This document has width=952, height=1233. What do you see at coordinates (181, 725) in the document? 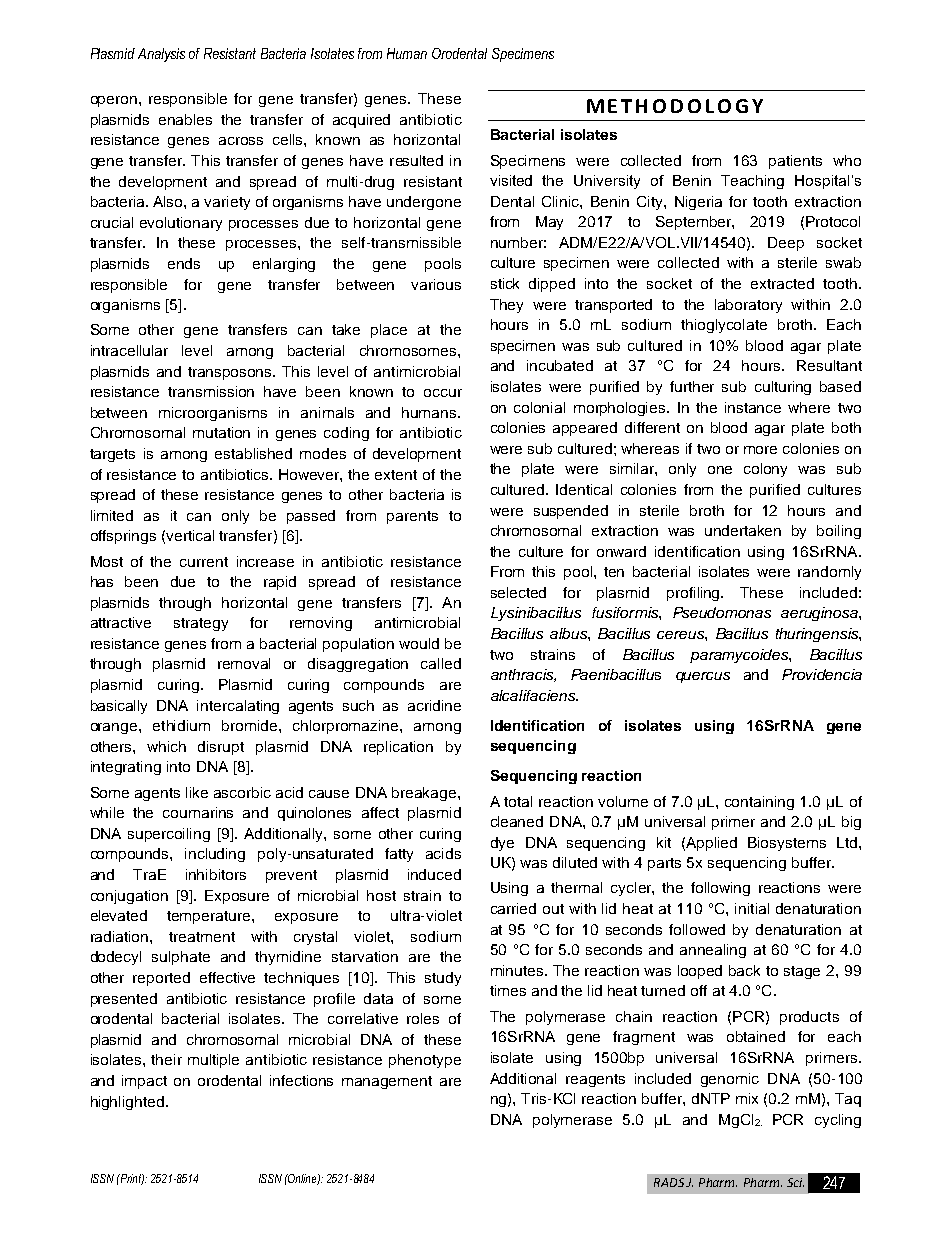
I see `ethidium` at bounding box center [181, 725].
